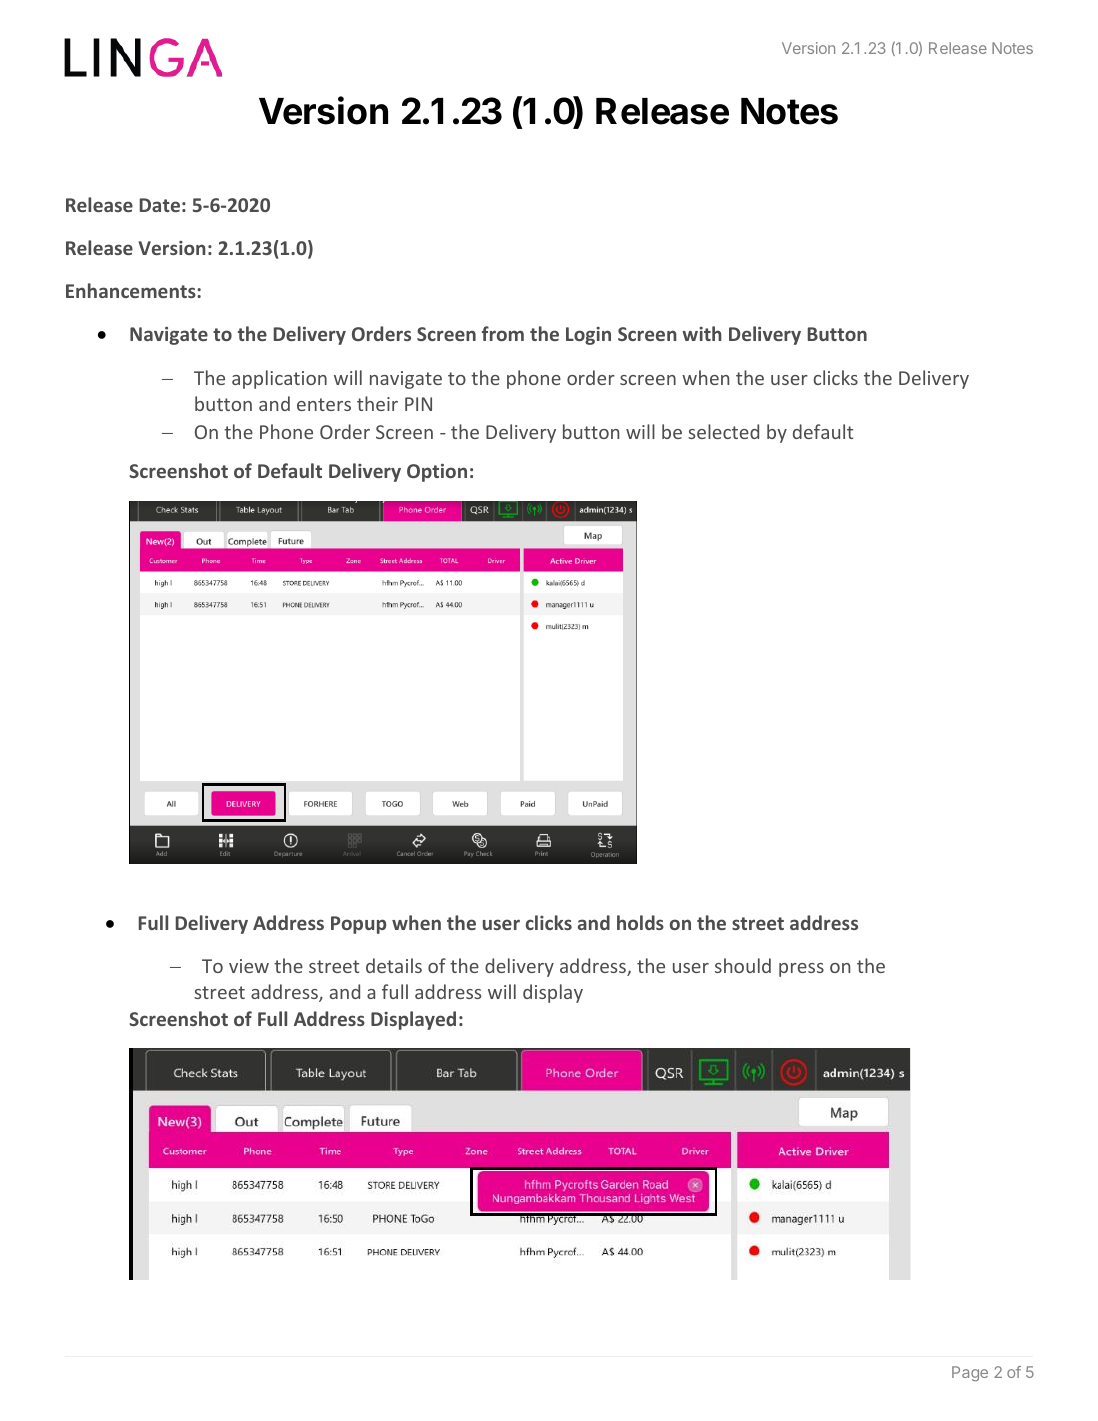  What do you see at coordinates (358, 925) in the page?
I see `Popup` at bounding box center [358, 925].
